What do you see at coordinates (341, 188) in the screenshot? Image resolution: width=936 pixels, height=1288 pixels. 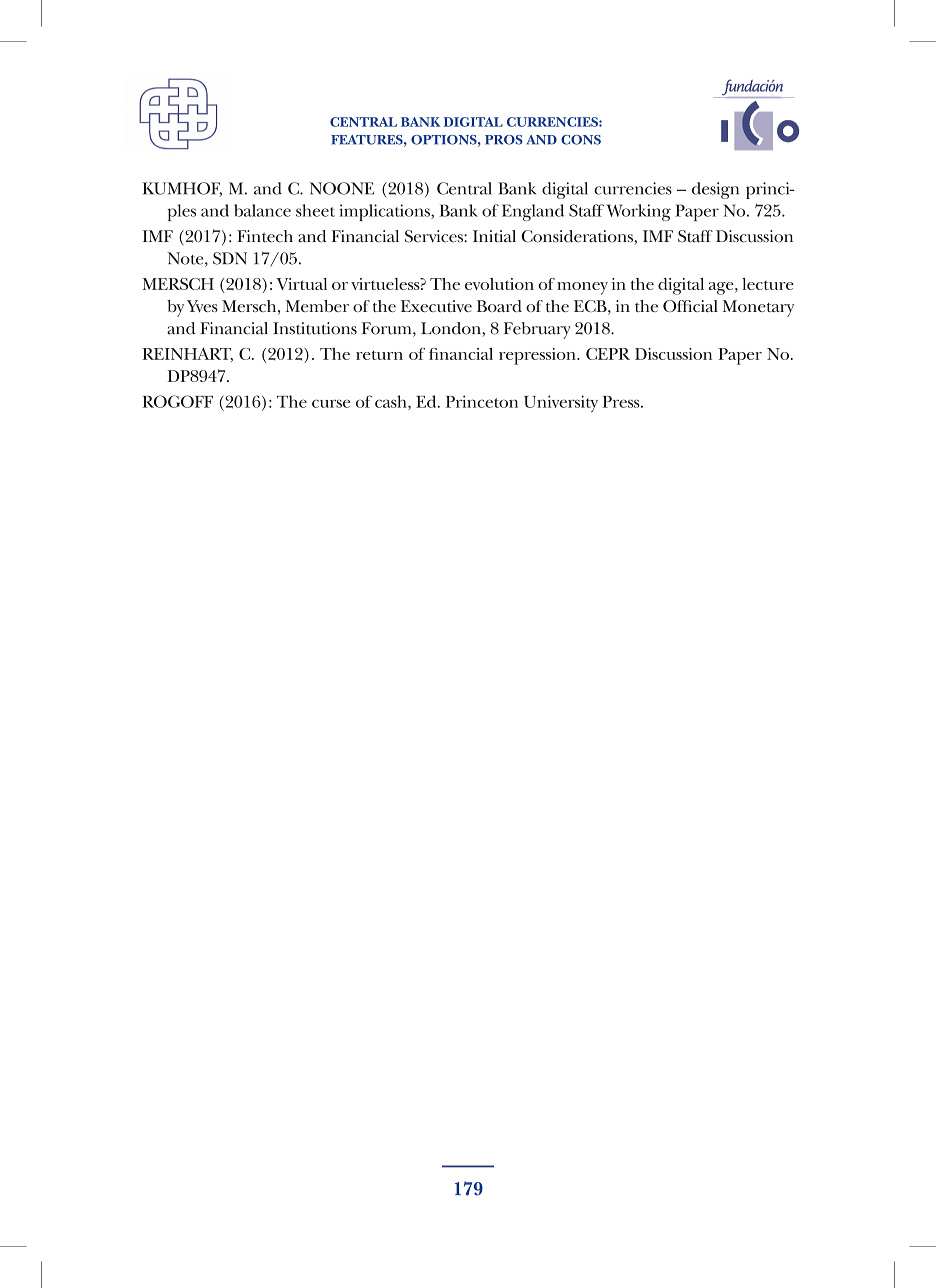 I see `NOONE` at bounding box center [341, 188].
